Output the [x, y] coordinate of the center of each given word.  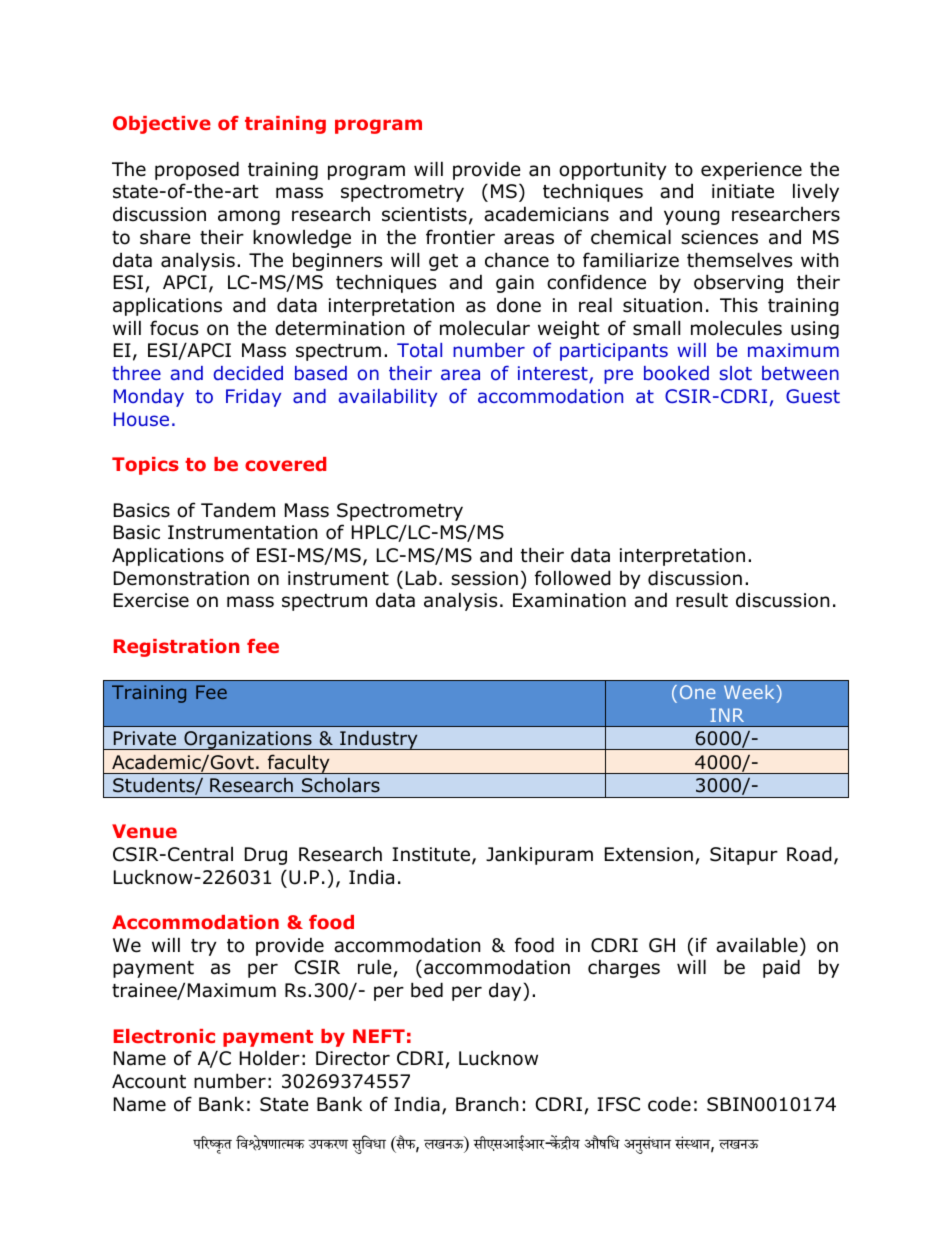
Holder [270, 1058]
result [702, 600]
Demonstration [181, 578]
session [484, 578]
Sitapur [744, 856]
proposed [197, 170]
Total [419, 350]
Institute [431, 854]
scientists [424, 214]
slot [736, 373]
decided [248, 373]
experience [751, 171]
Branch [487, 1104]
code [669, 1104]
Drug [266, 856]
